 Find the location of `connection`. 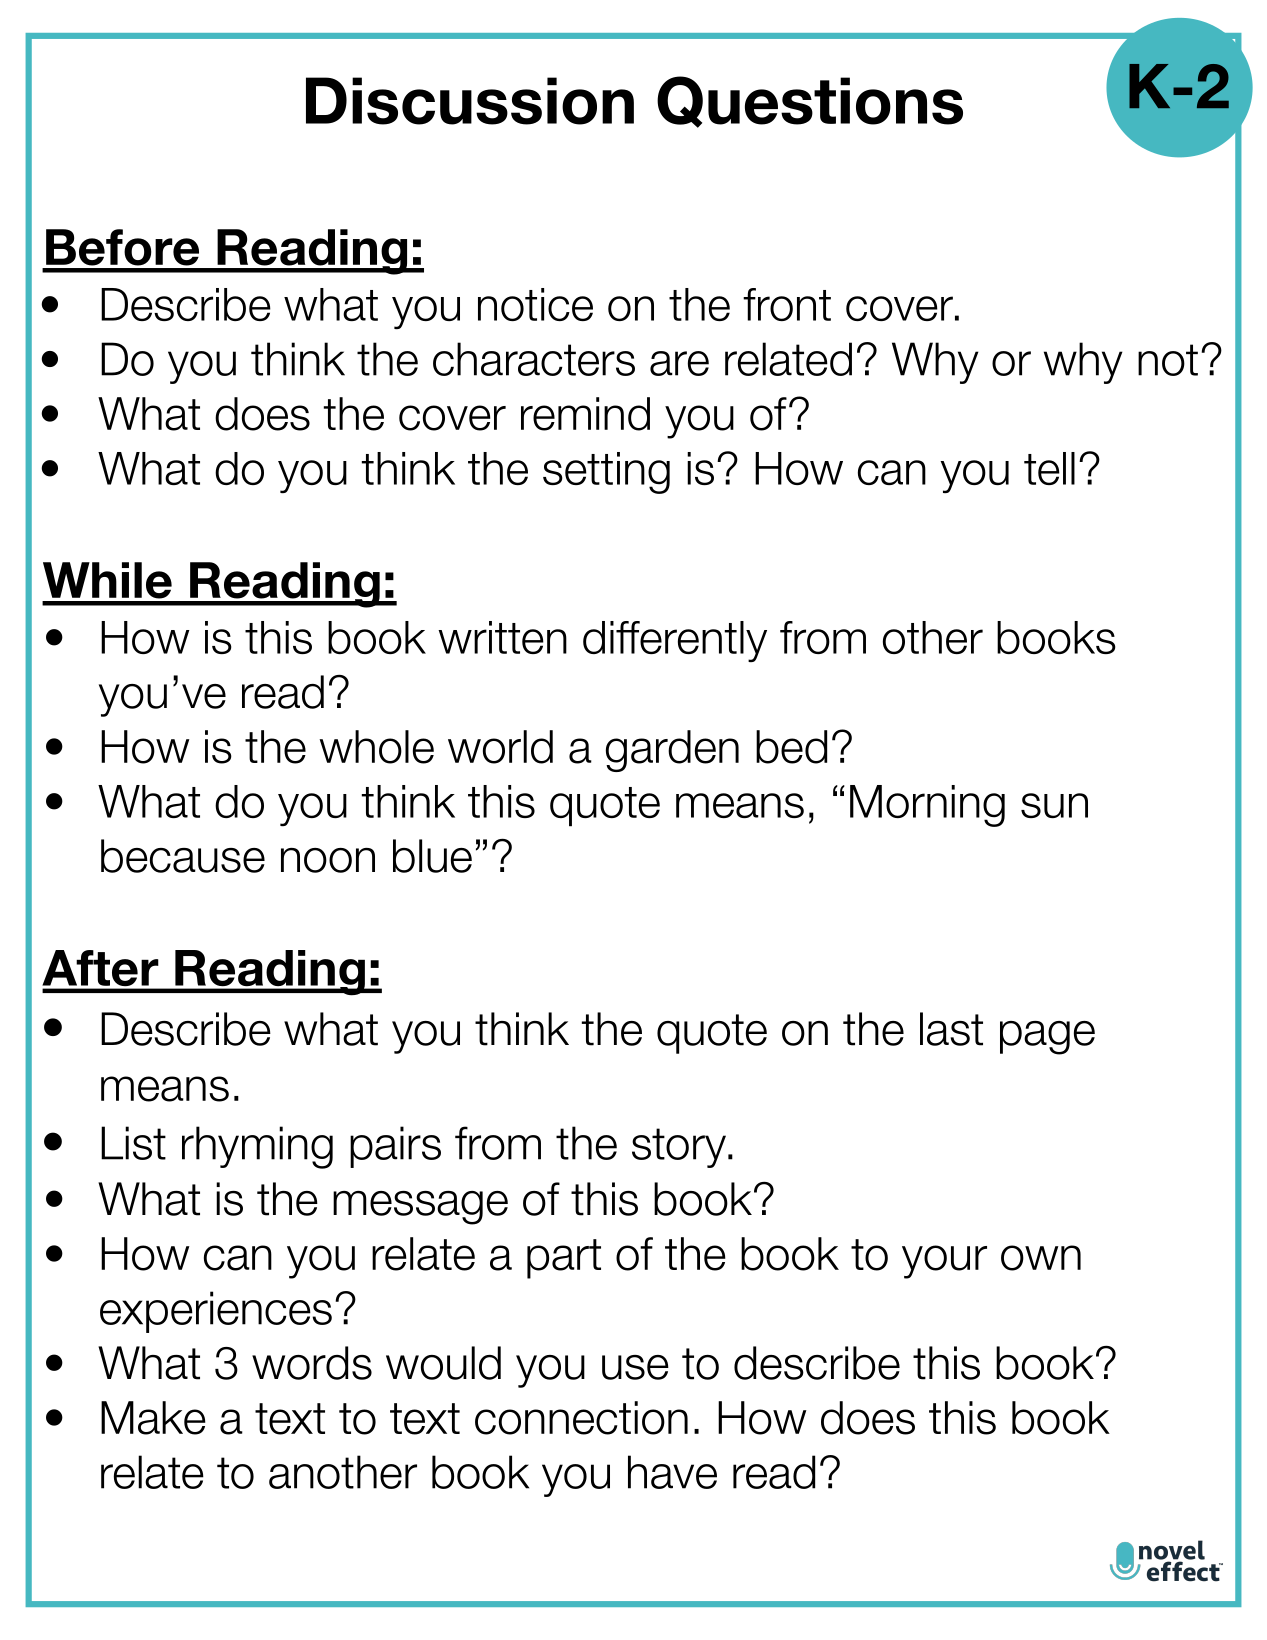

connection is located at coordinates (581, 1418).
